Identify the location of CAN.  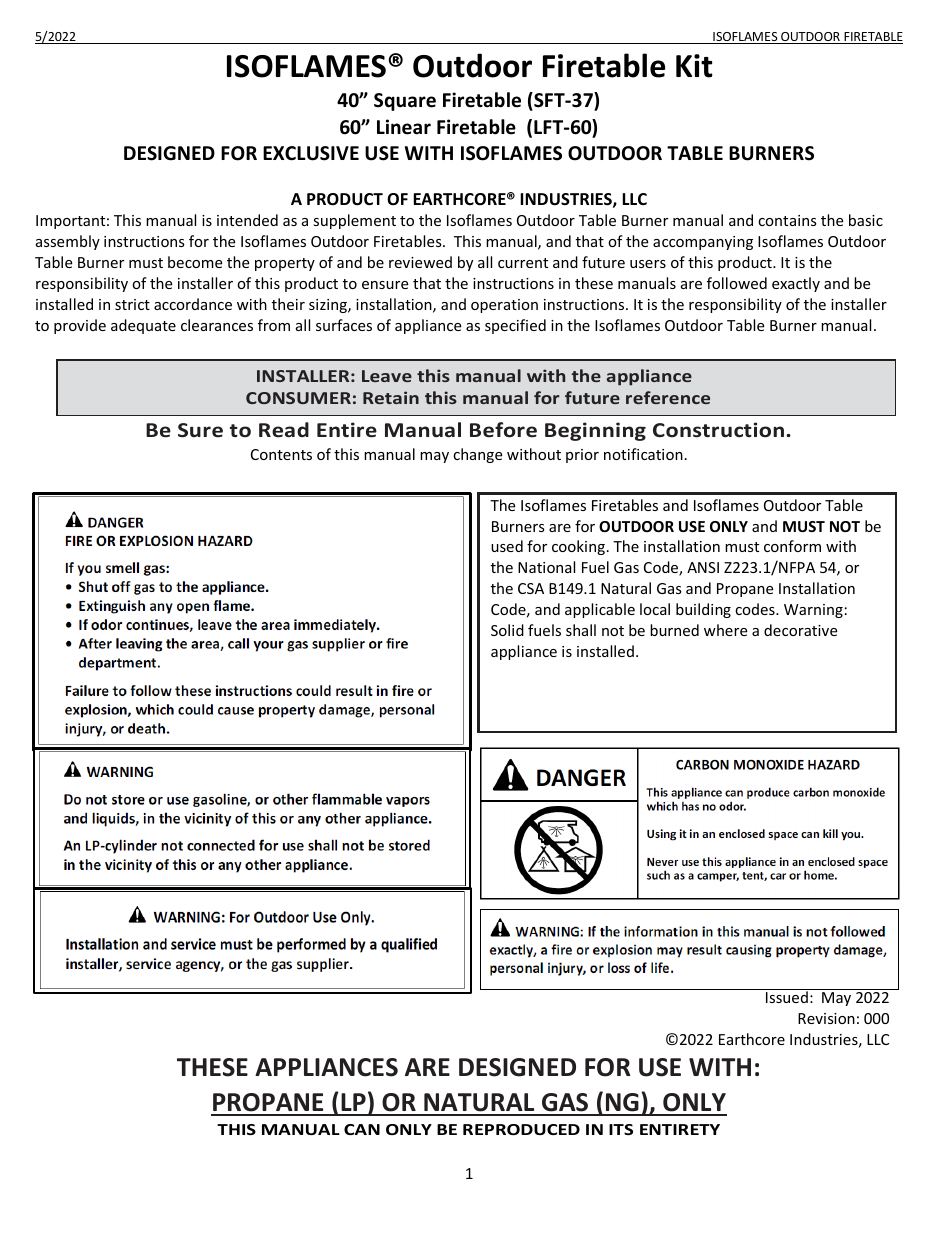
(362, 1129).
